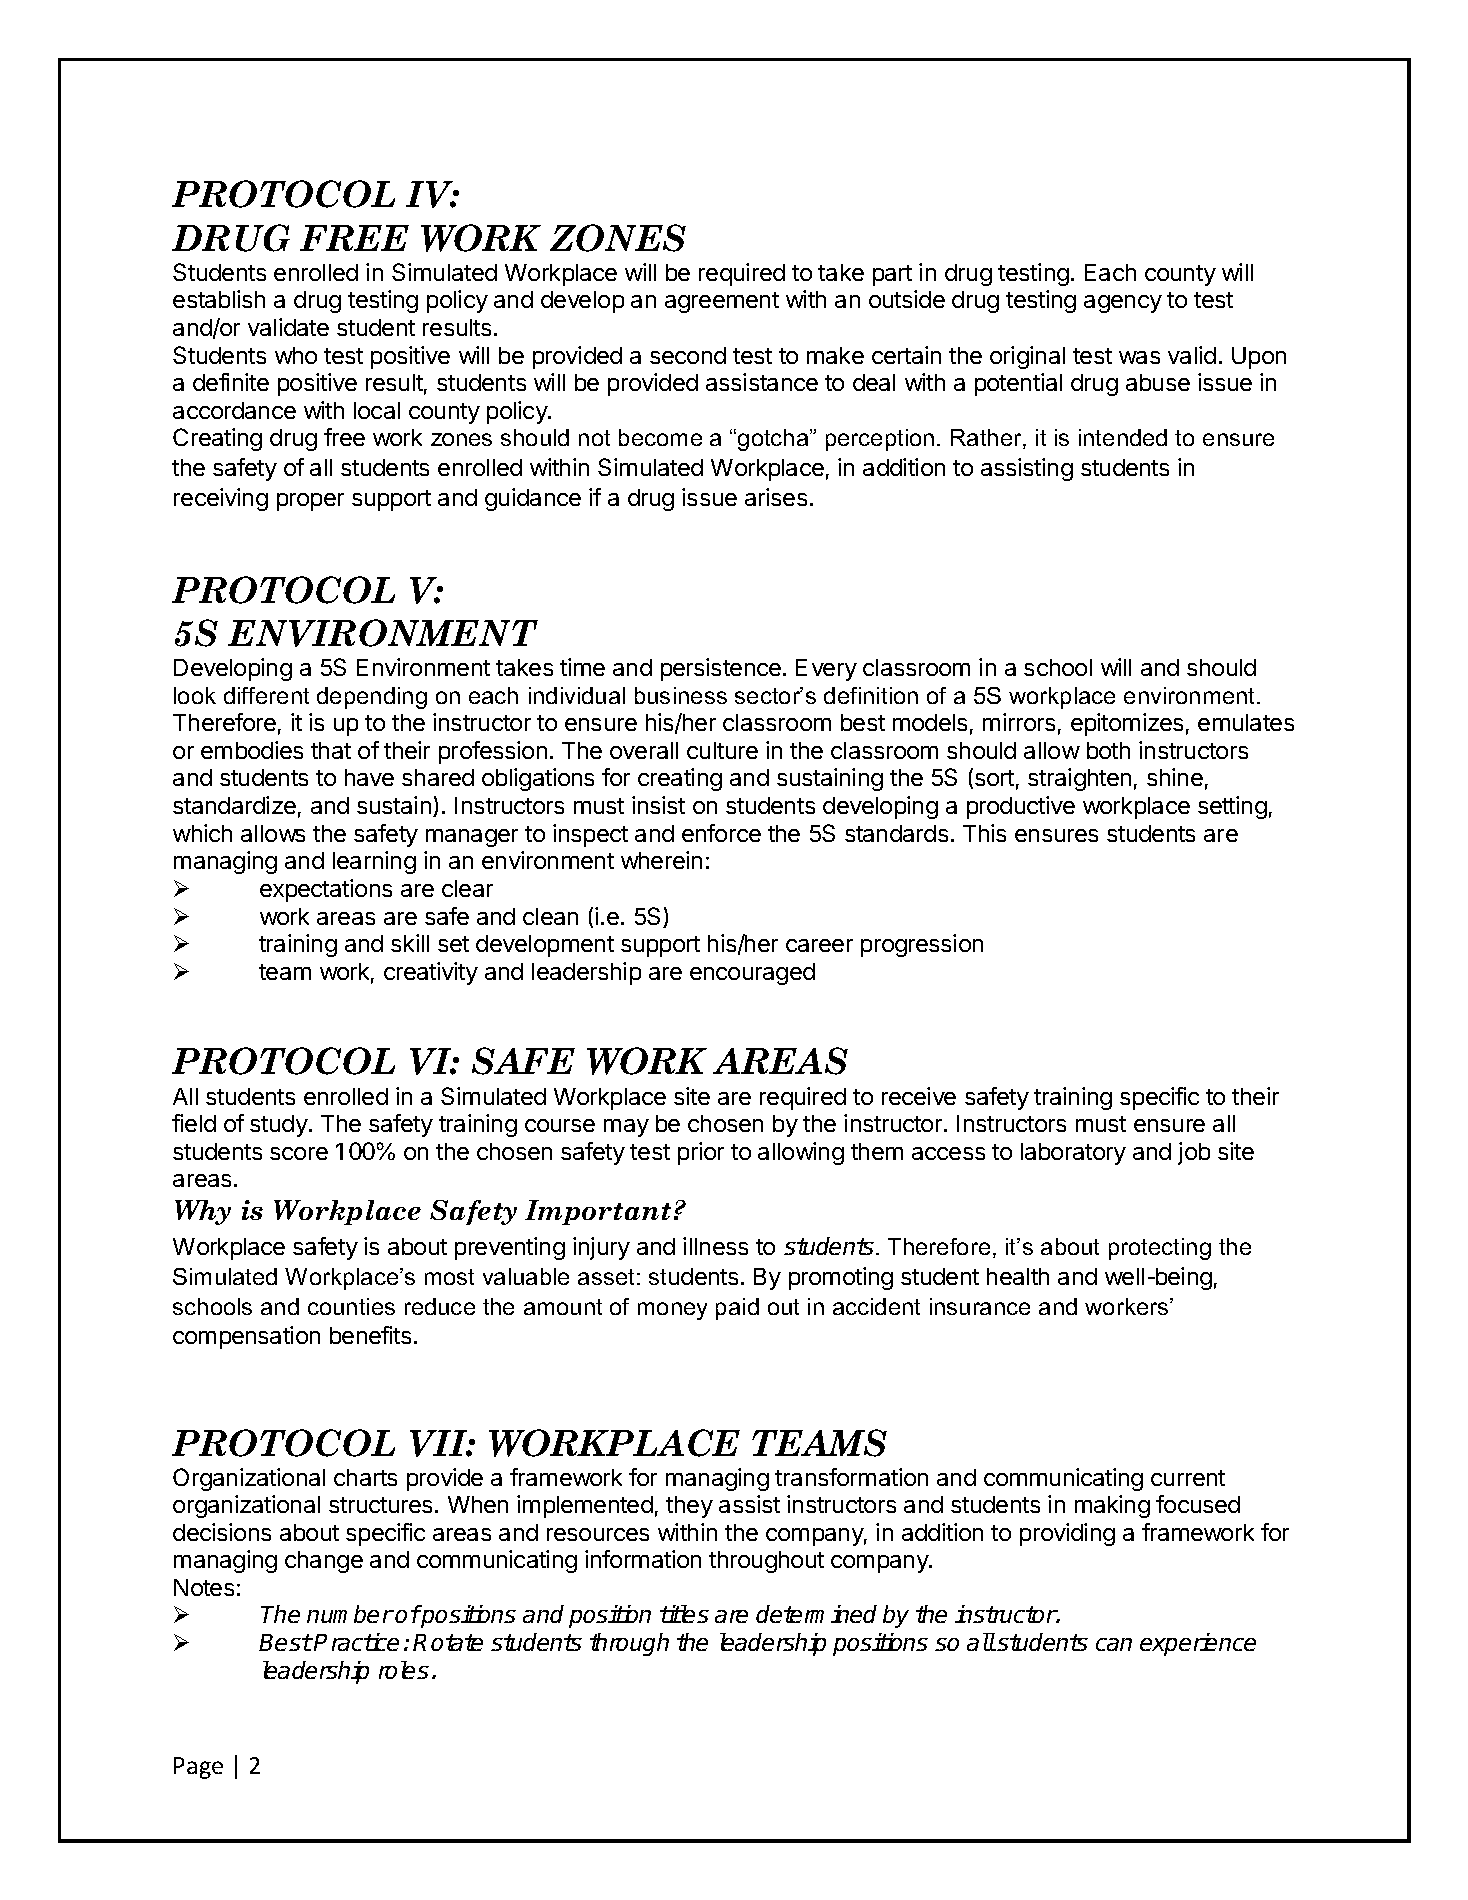 The width and height of the screenshot is (1468, 1900). Describe the element at coordinates (1123, 304) in the screenshot. I see `agency` at that location.
